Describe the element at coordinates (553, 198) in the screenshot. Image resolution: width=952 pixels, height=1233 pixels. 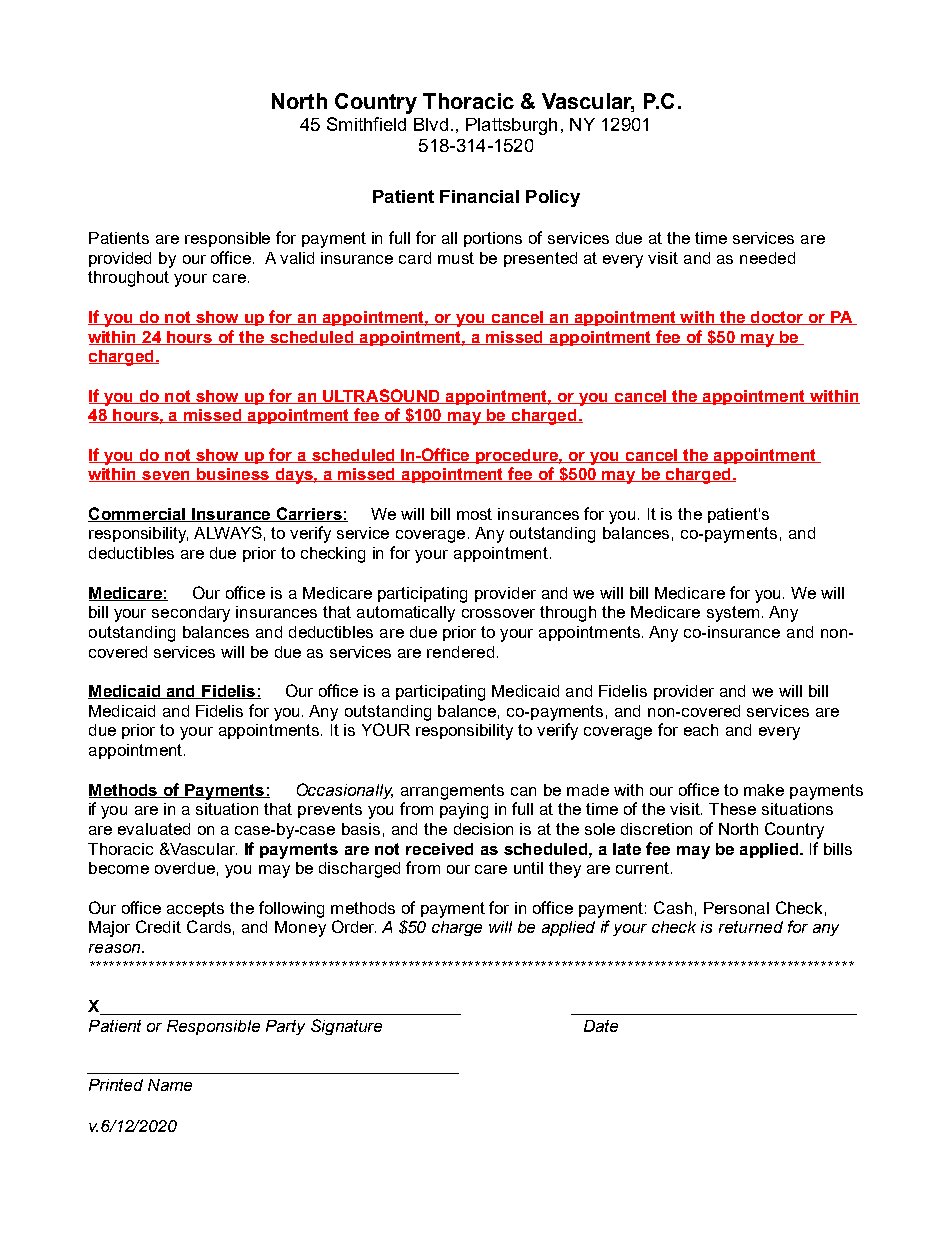
I see `Policy` at that location.
